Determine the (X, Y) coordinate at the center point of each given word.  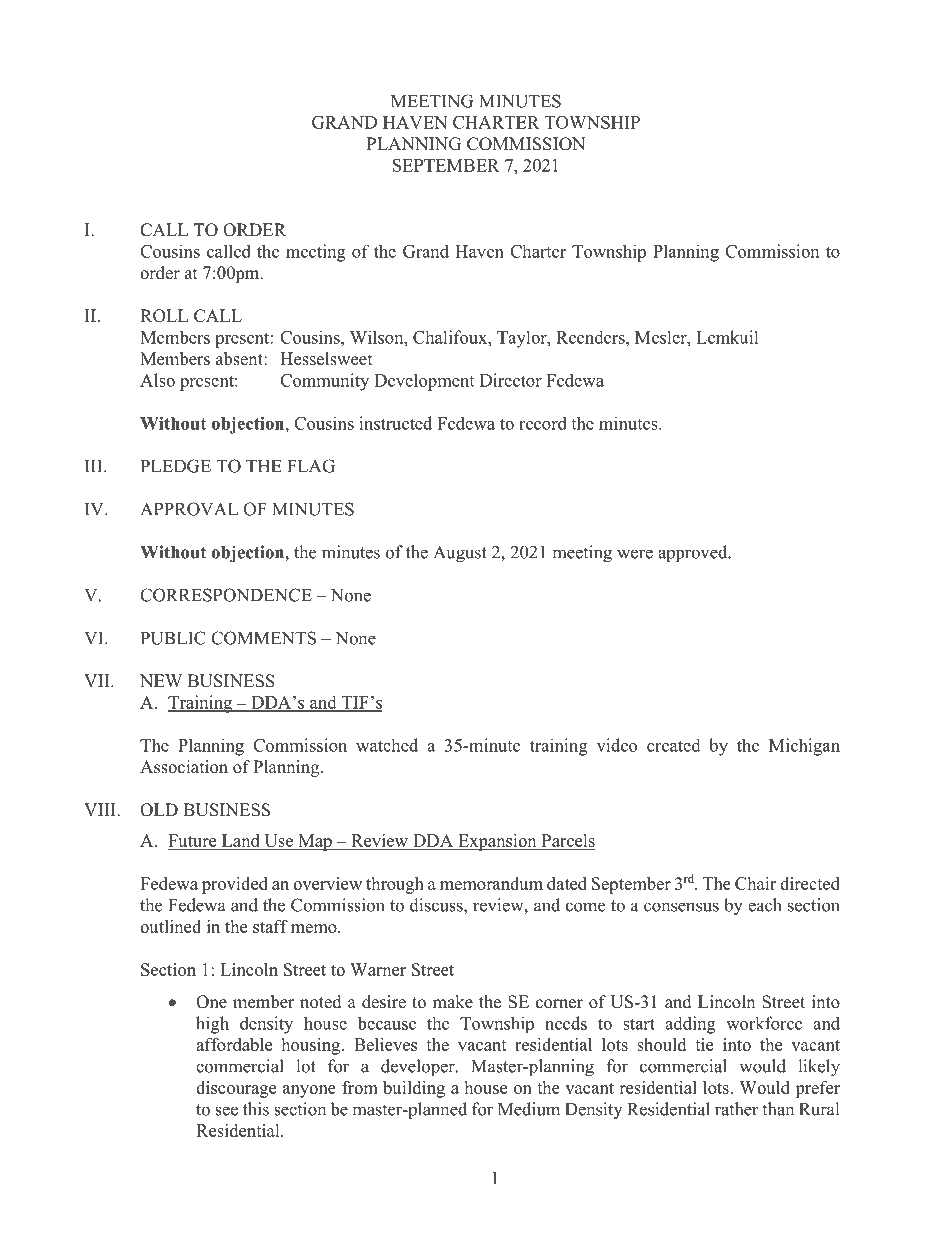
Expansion (497, 842)
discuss (437, 905)
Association (184, 767)
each (765, 905)
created (674, 745)
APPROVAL (189, 509)
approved (694, 554)
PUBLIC (173, 638)
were (635, 554)
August (460, 554)
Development (424, 382)
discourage (236, 1089)
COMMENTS (263, 638)
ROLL (164, 316)
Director (511, 380)
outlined (170, 926)
